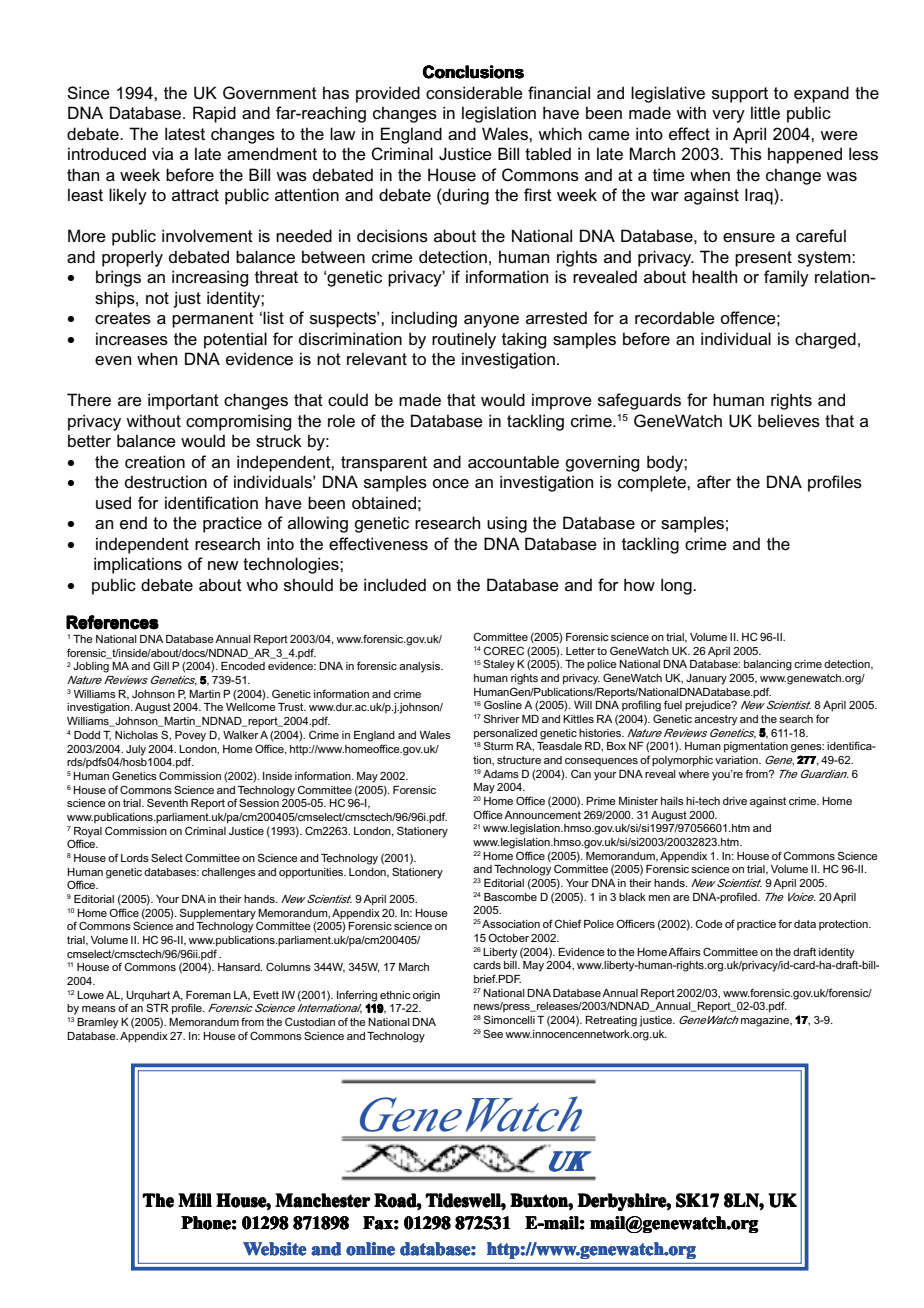 The image size is (924, 1308). I want to click on Staley, so click(499, 665).
